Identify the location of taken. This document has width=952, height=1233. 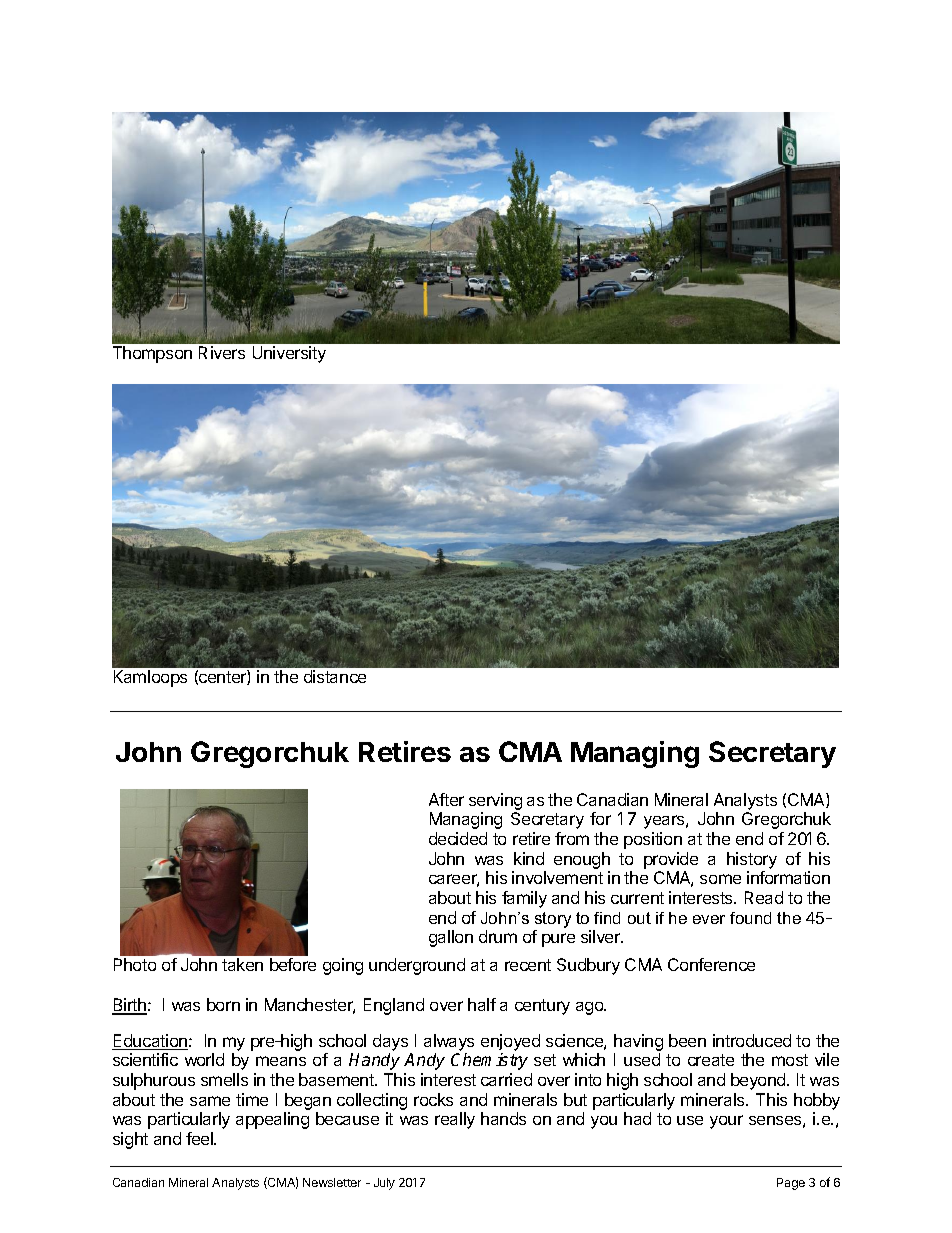
(242, 964).
